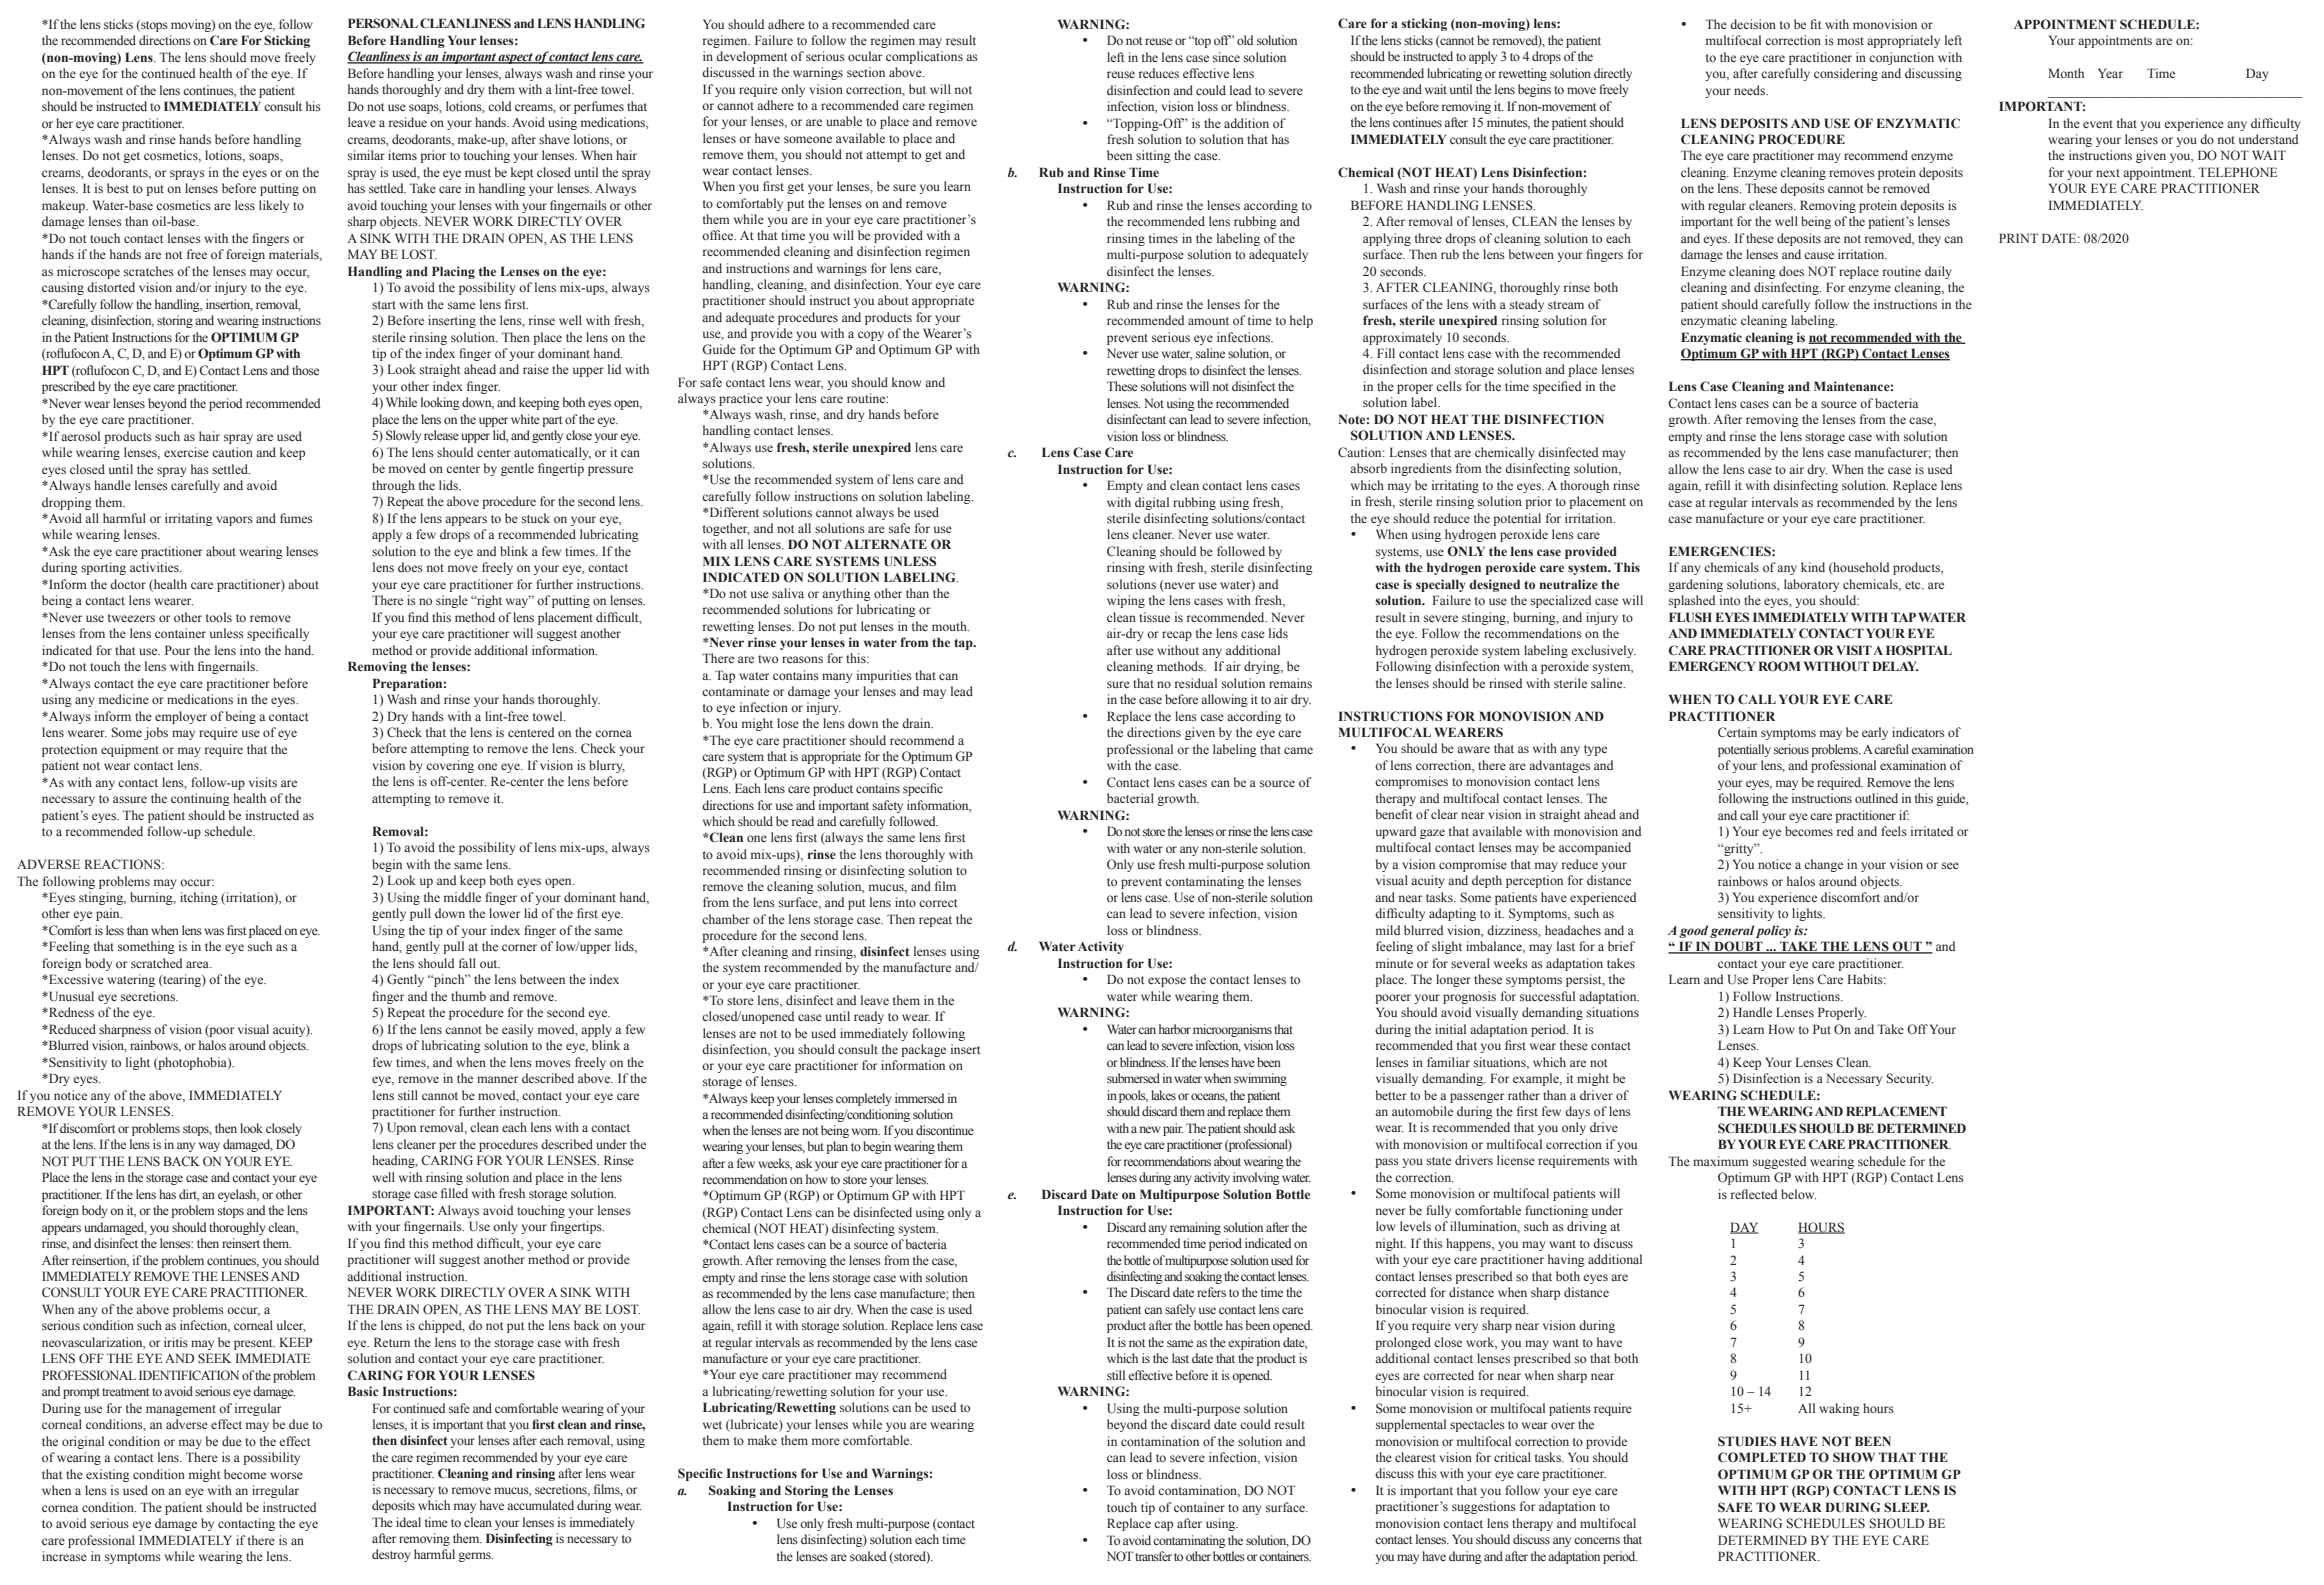  What do you see at coordinates (383, 23) in the screenshot?
I see `PERSONAL` at bounding box center [383, 23].
